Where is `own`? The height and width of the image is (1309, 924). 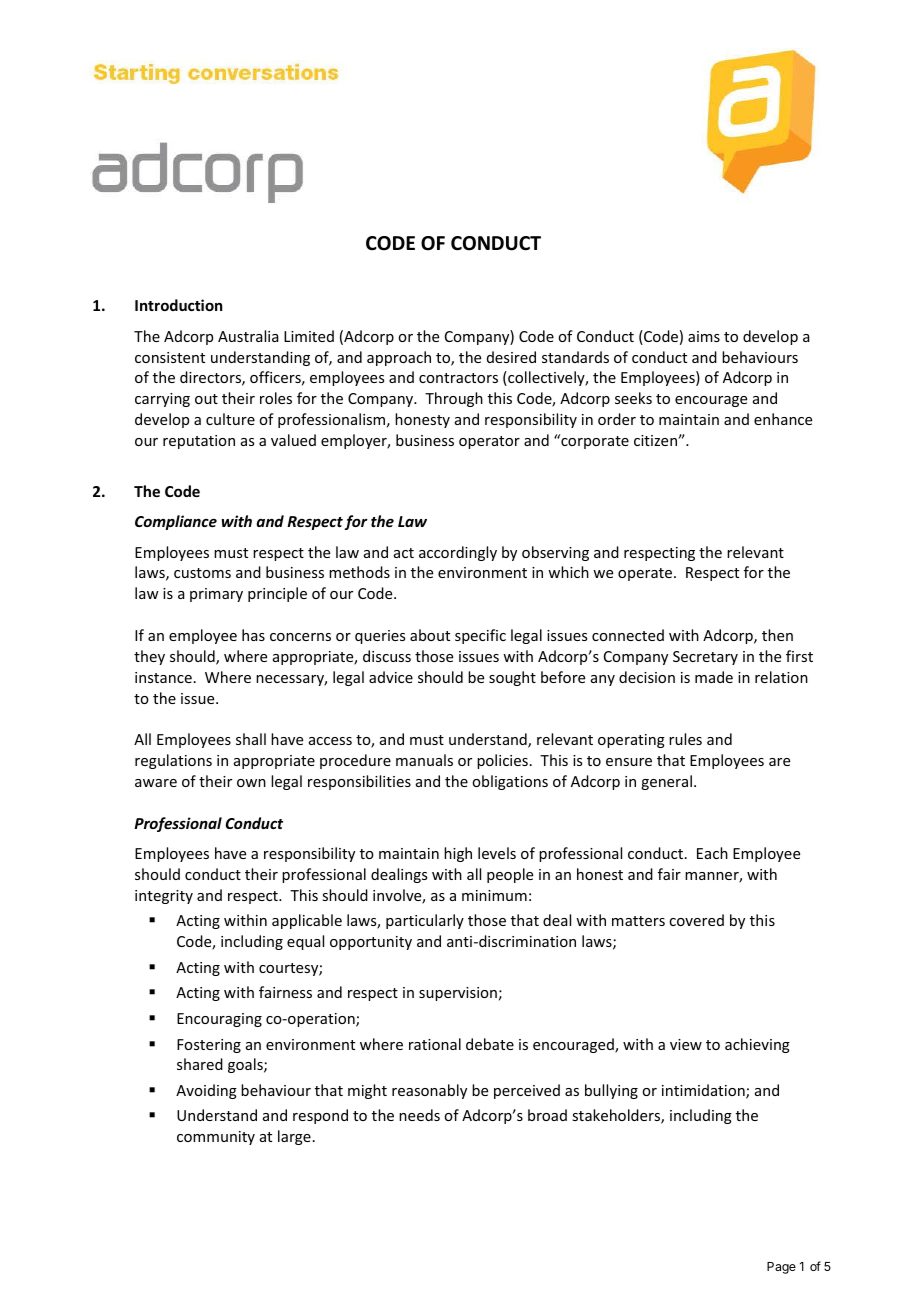
own is located at coordinates (251, 783).
